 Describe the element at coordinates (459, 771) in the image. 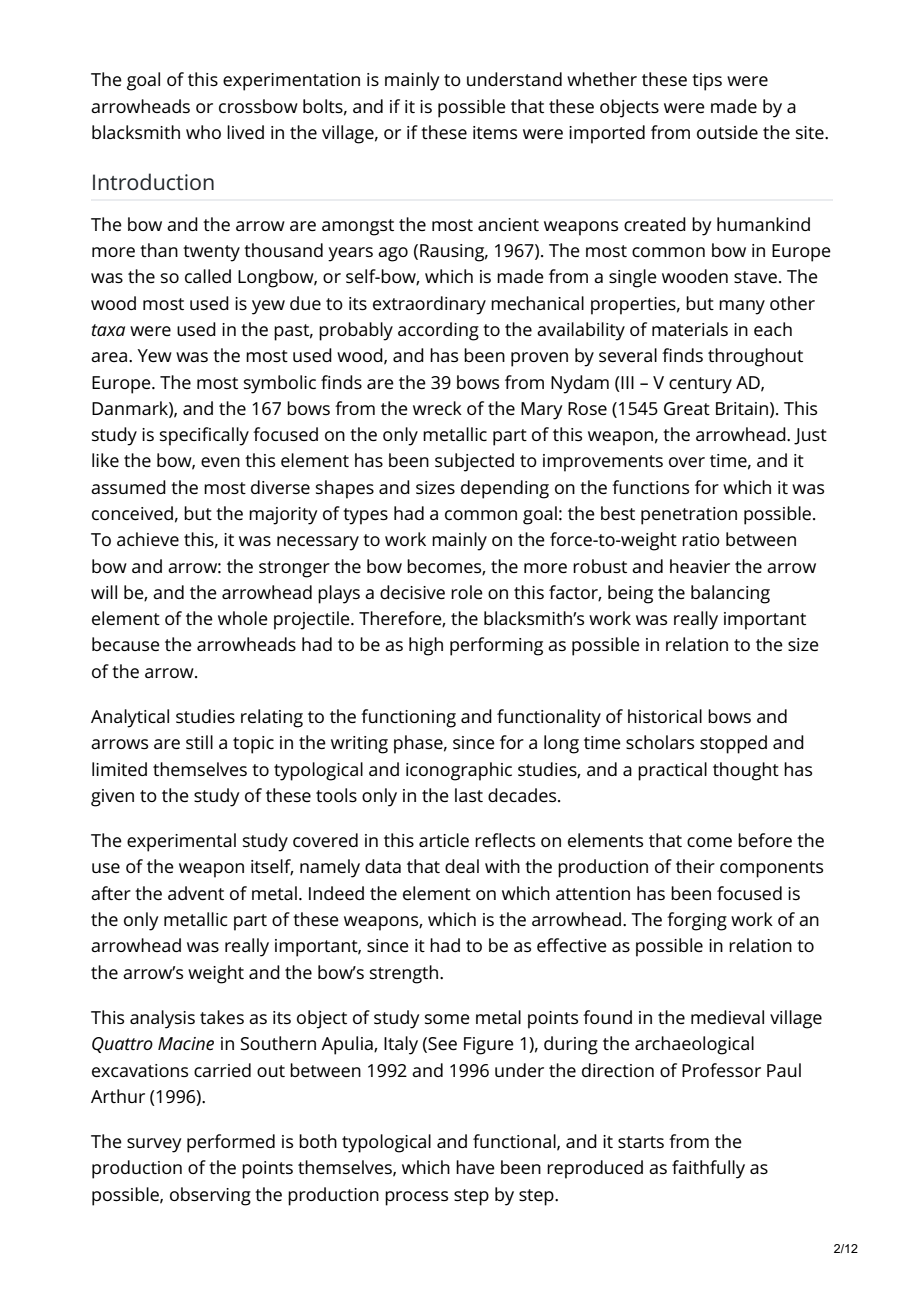

I see `iconographic` at that location.
